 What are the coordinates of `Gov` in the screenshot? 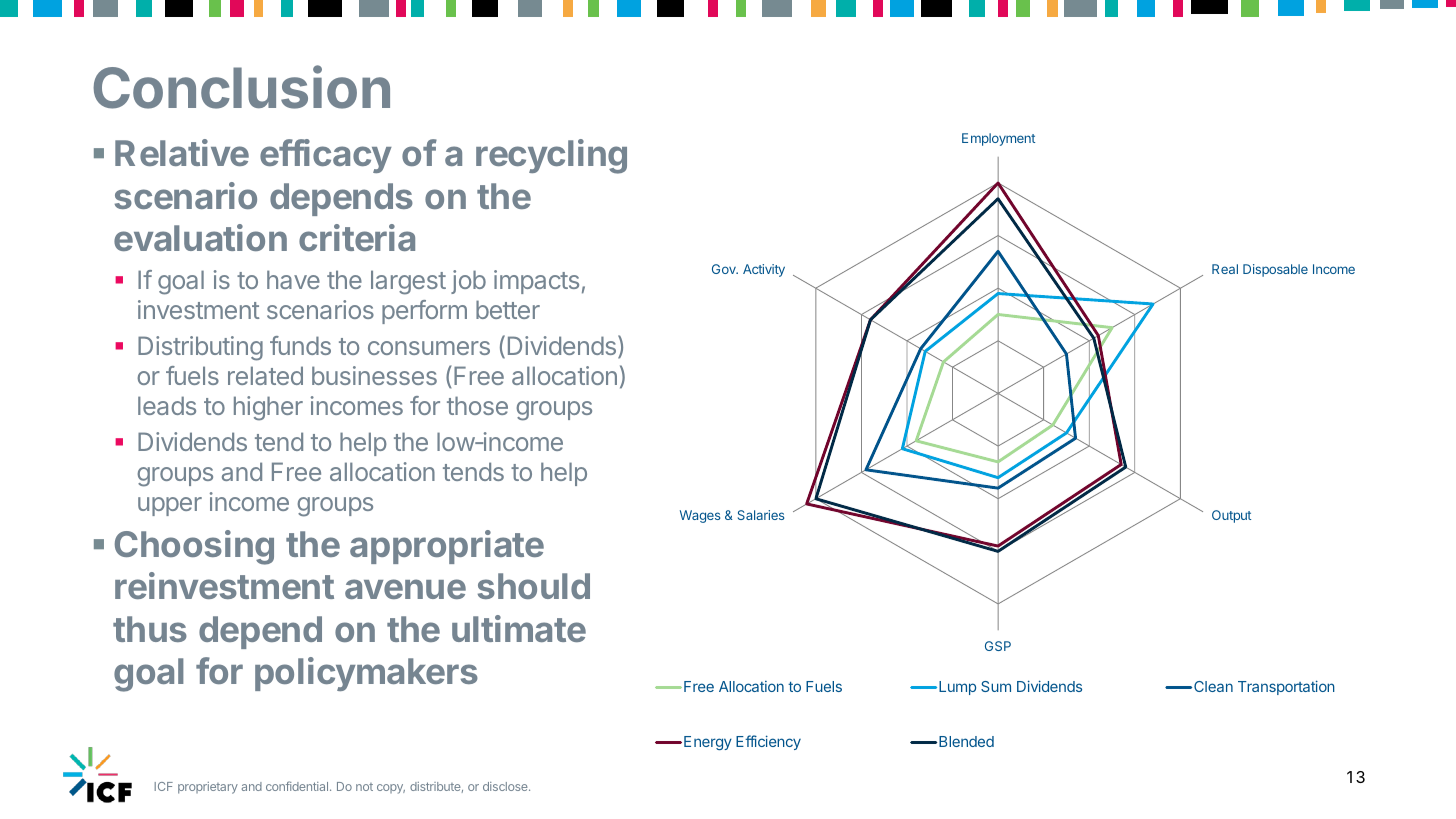 It's located at (725, 269).
